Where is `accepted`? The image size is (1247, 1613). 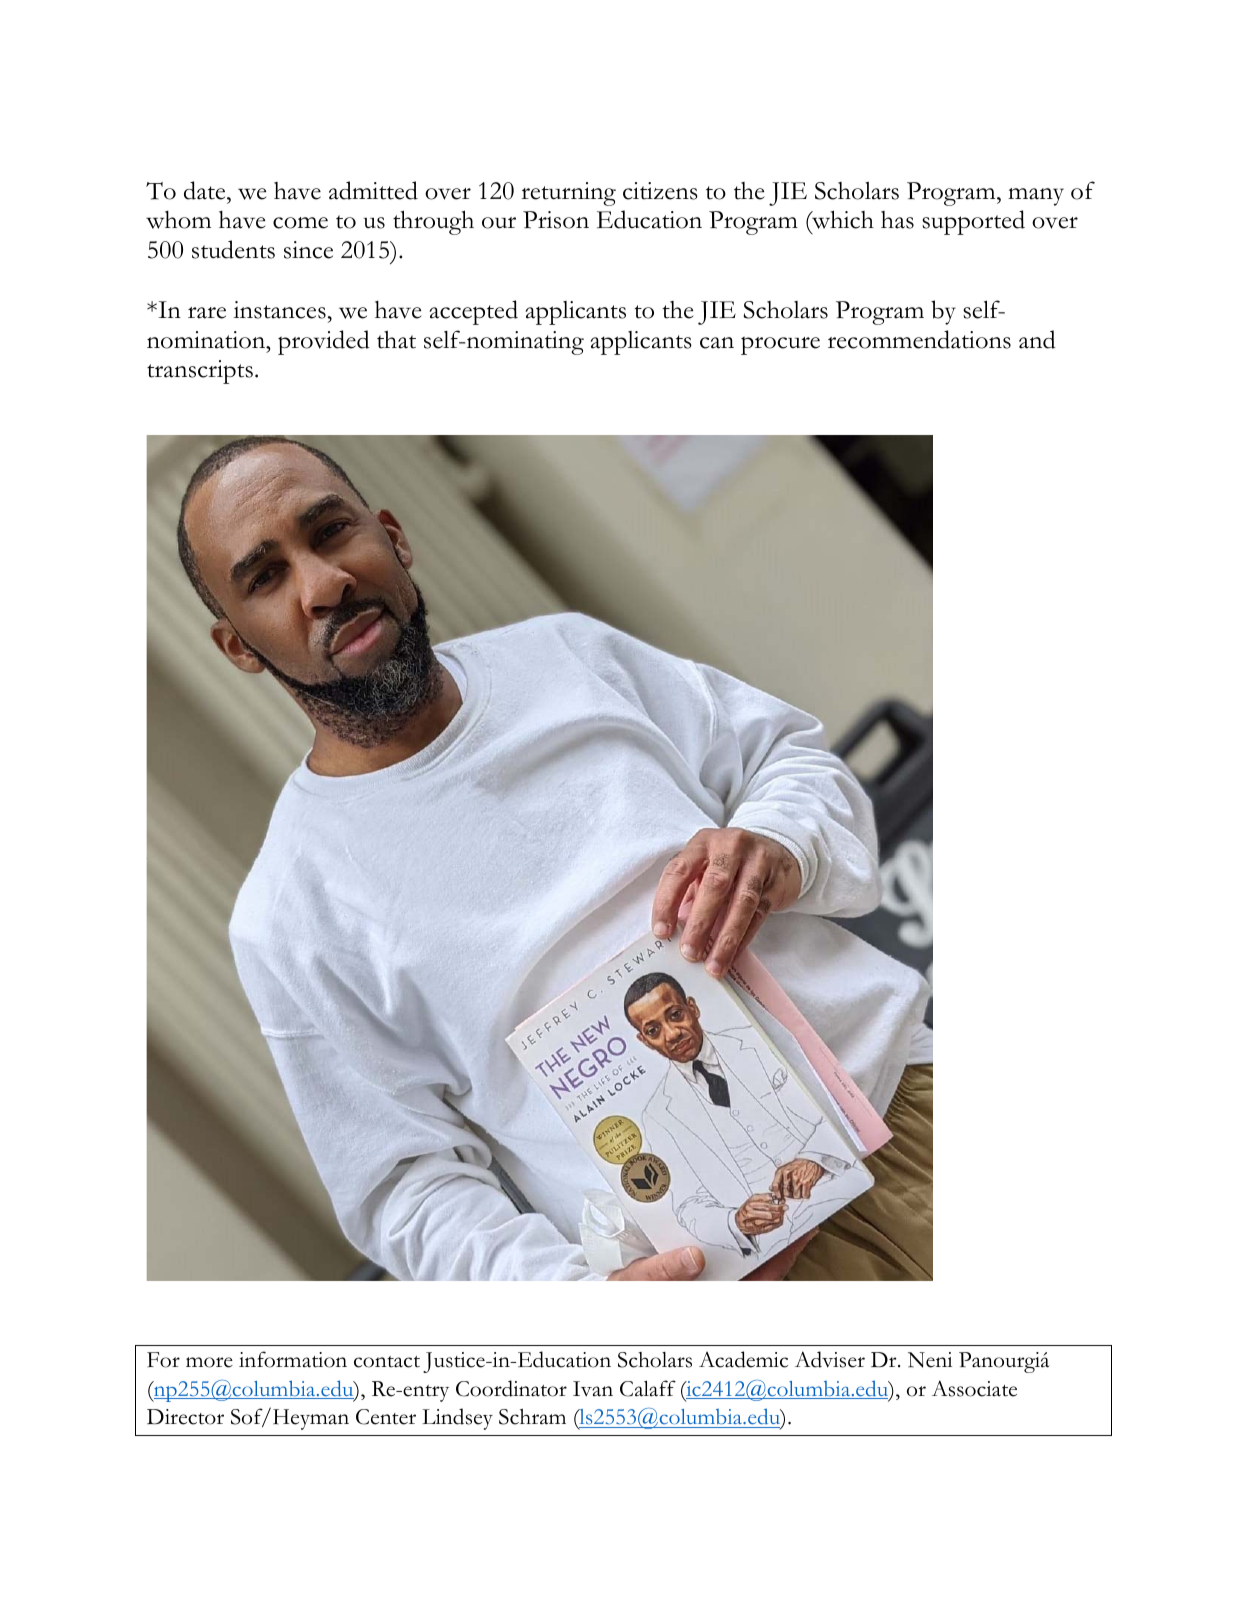
accepted is located at coordinates (474, 312).
